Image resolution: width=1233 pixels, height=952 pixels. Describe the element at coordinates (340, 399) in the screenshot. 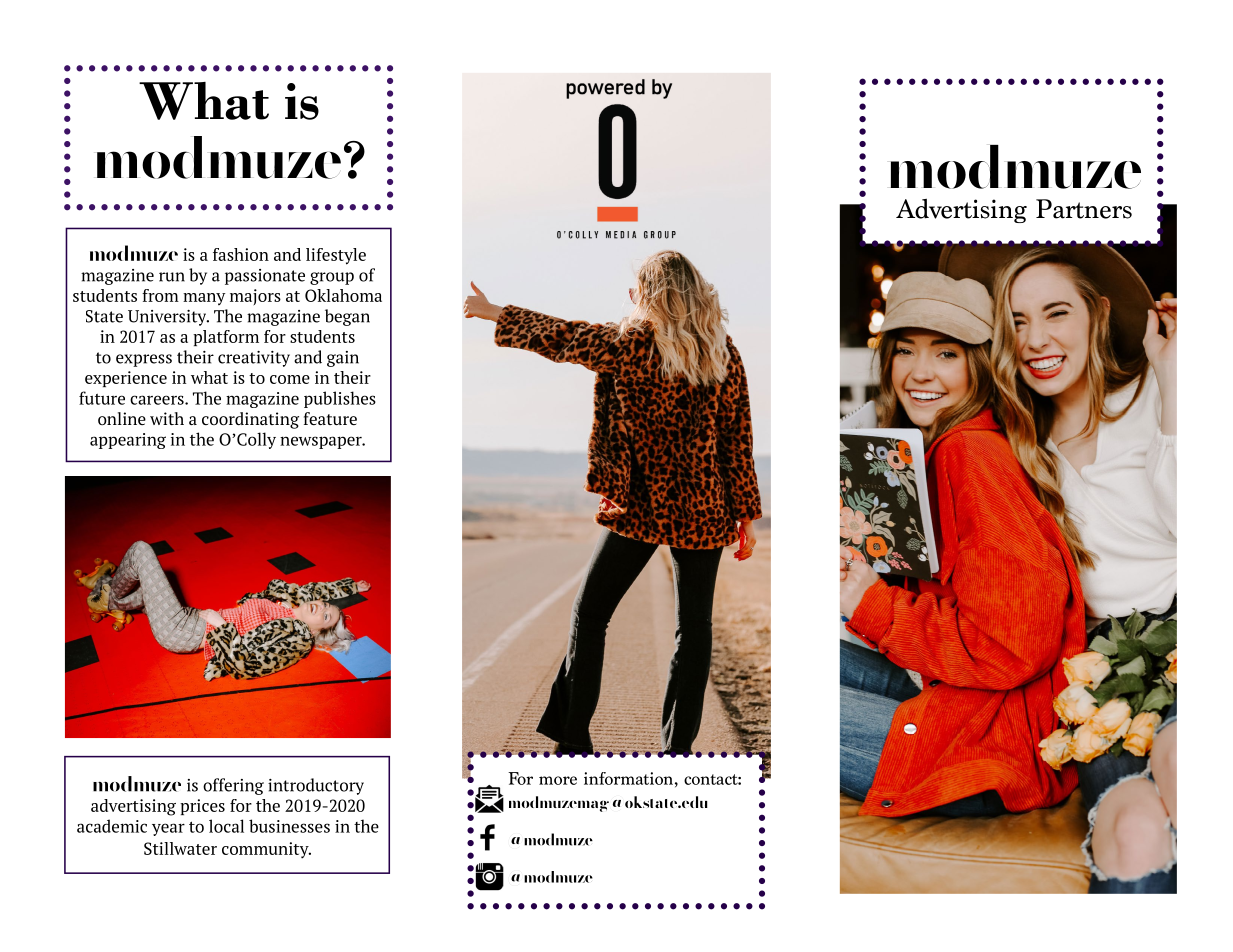

I see `publishes` at that location.
